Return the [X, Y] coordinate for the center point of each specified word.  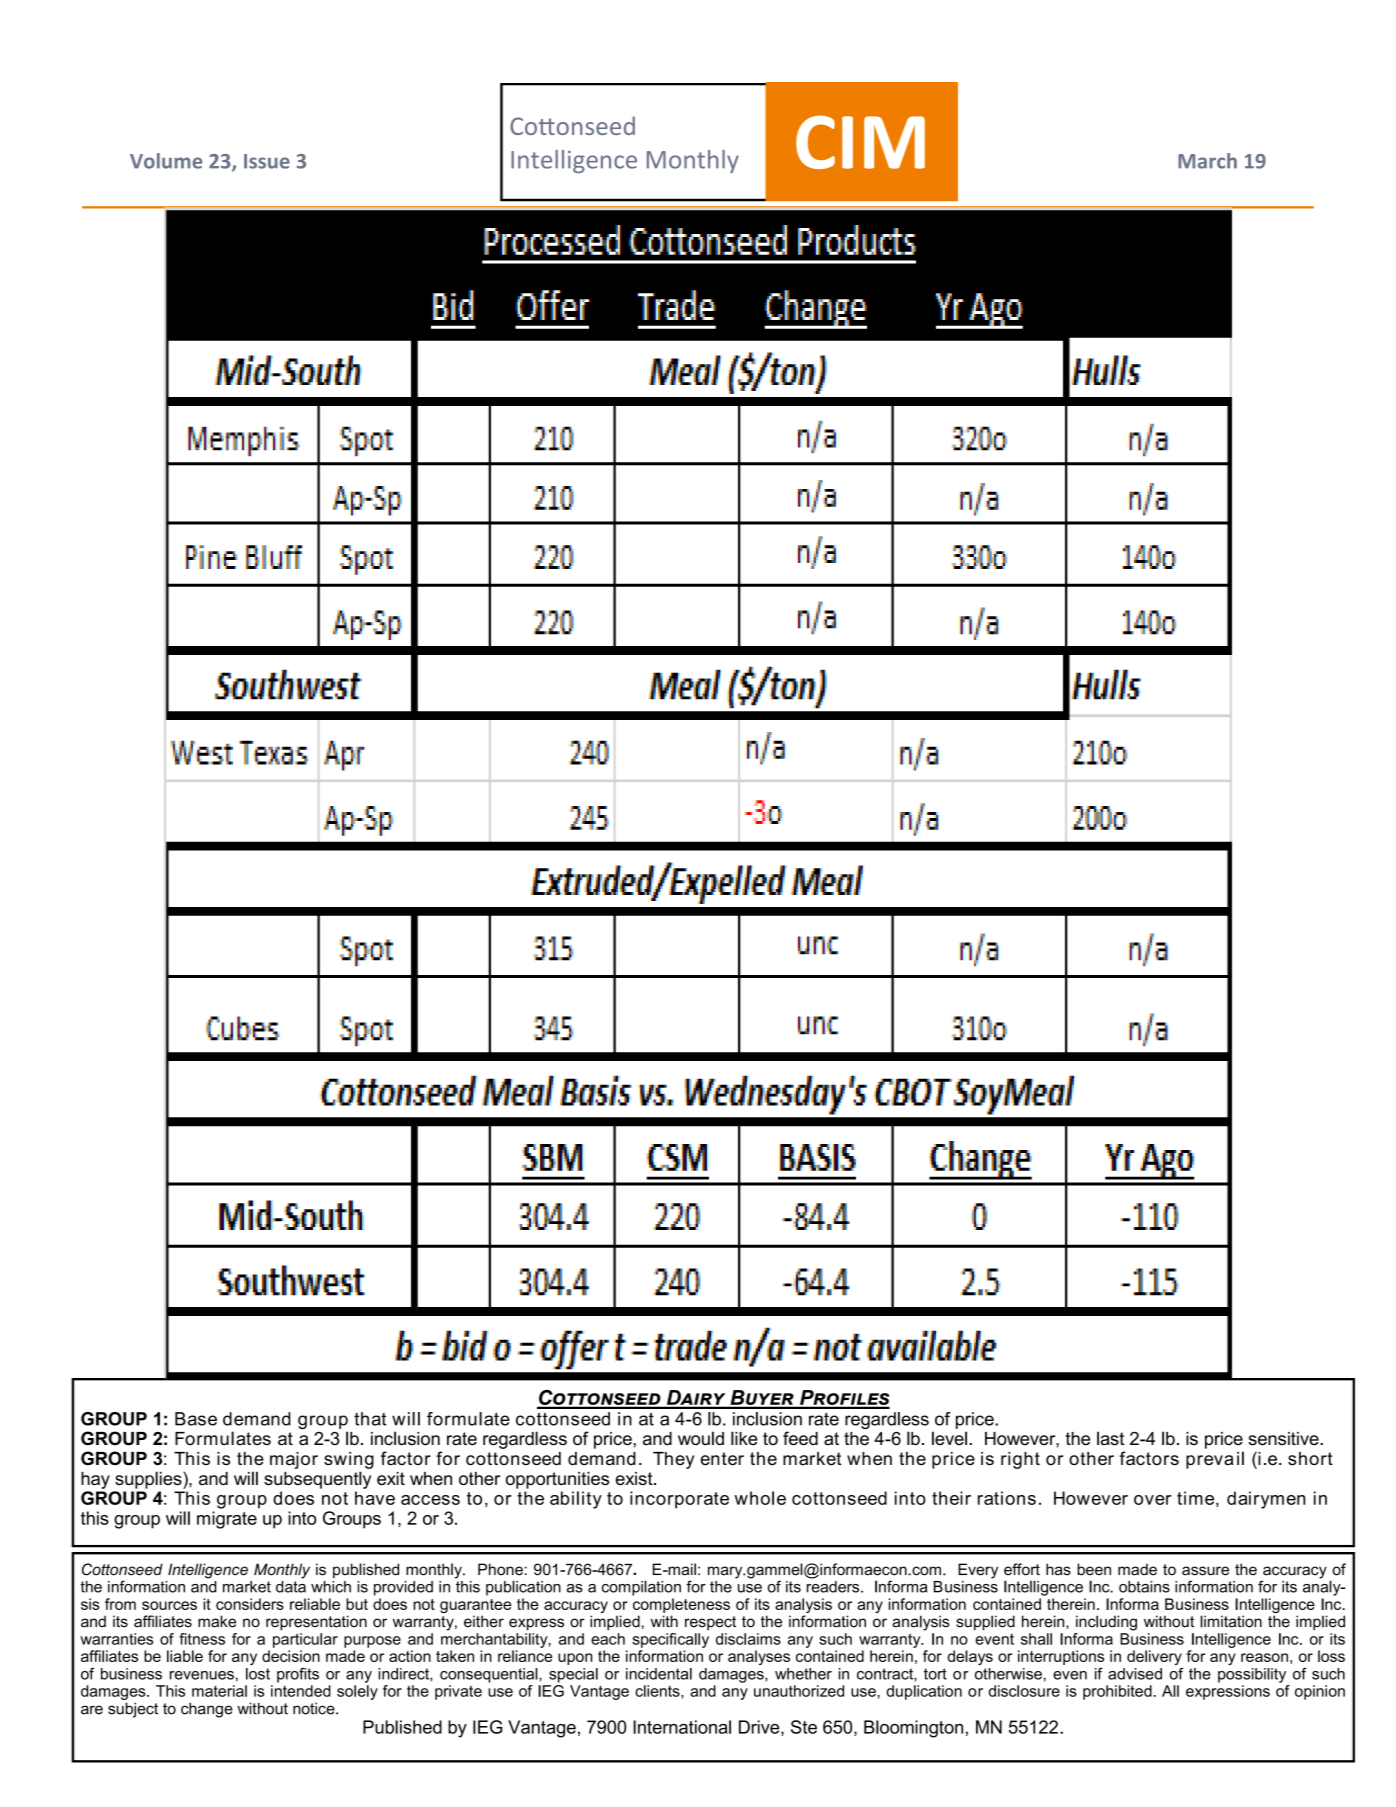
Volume [166, 161]
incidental [659, 1674]
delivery [1154, 1657]
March [1207, 161]
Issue [267, 161]
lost [258, 1674]
